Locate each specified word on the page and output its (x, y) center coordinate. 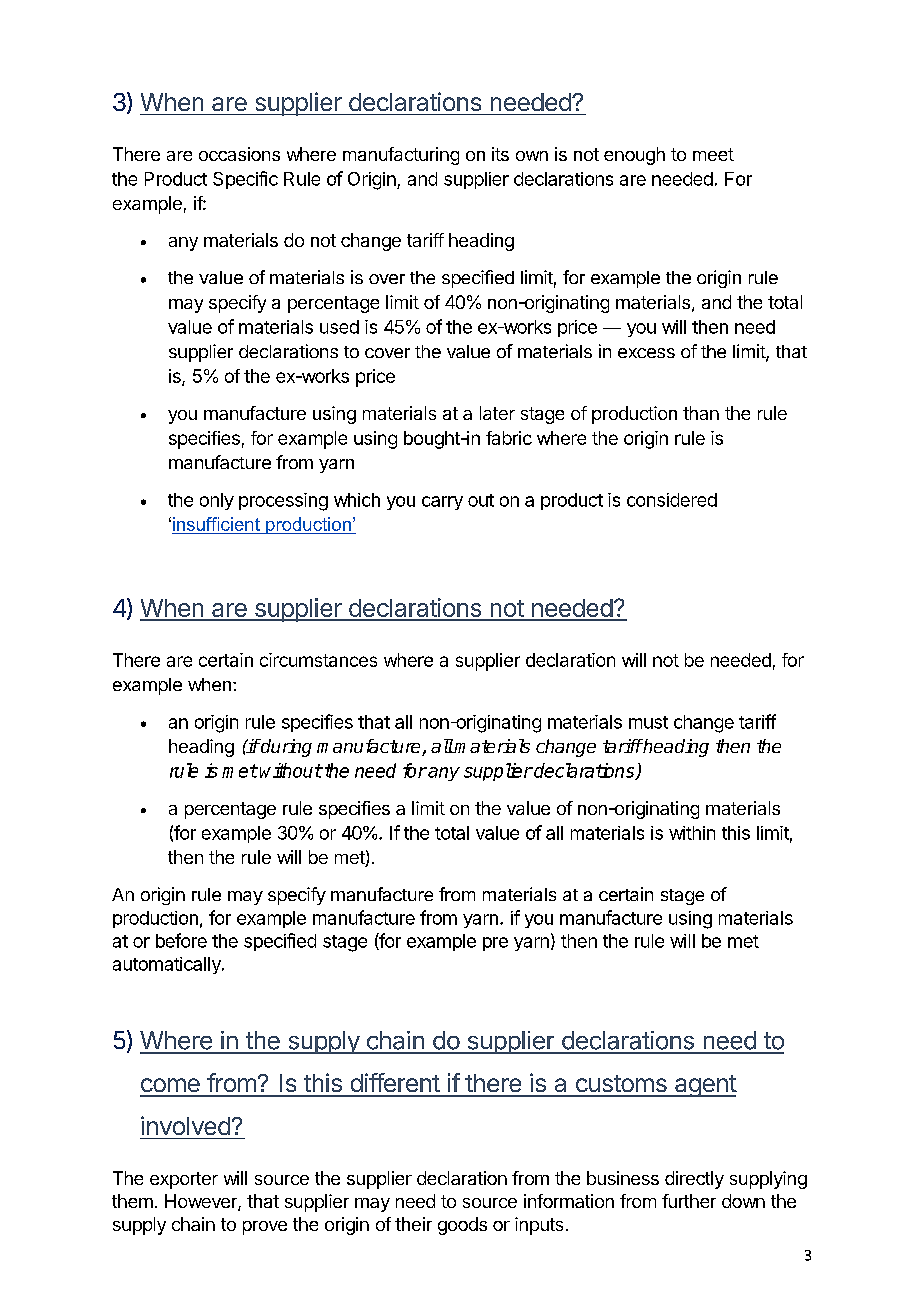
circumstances (318, 660)
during (285, 748)
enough (634, 156)
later (497, 413)
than (701, 413)
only (217, 501)
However (202, 1202)
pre (495, 944)
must (648, 722)
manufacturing (401, 156)
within (692, 833)
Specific (245, 180)
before (181, 940)
